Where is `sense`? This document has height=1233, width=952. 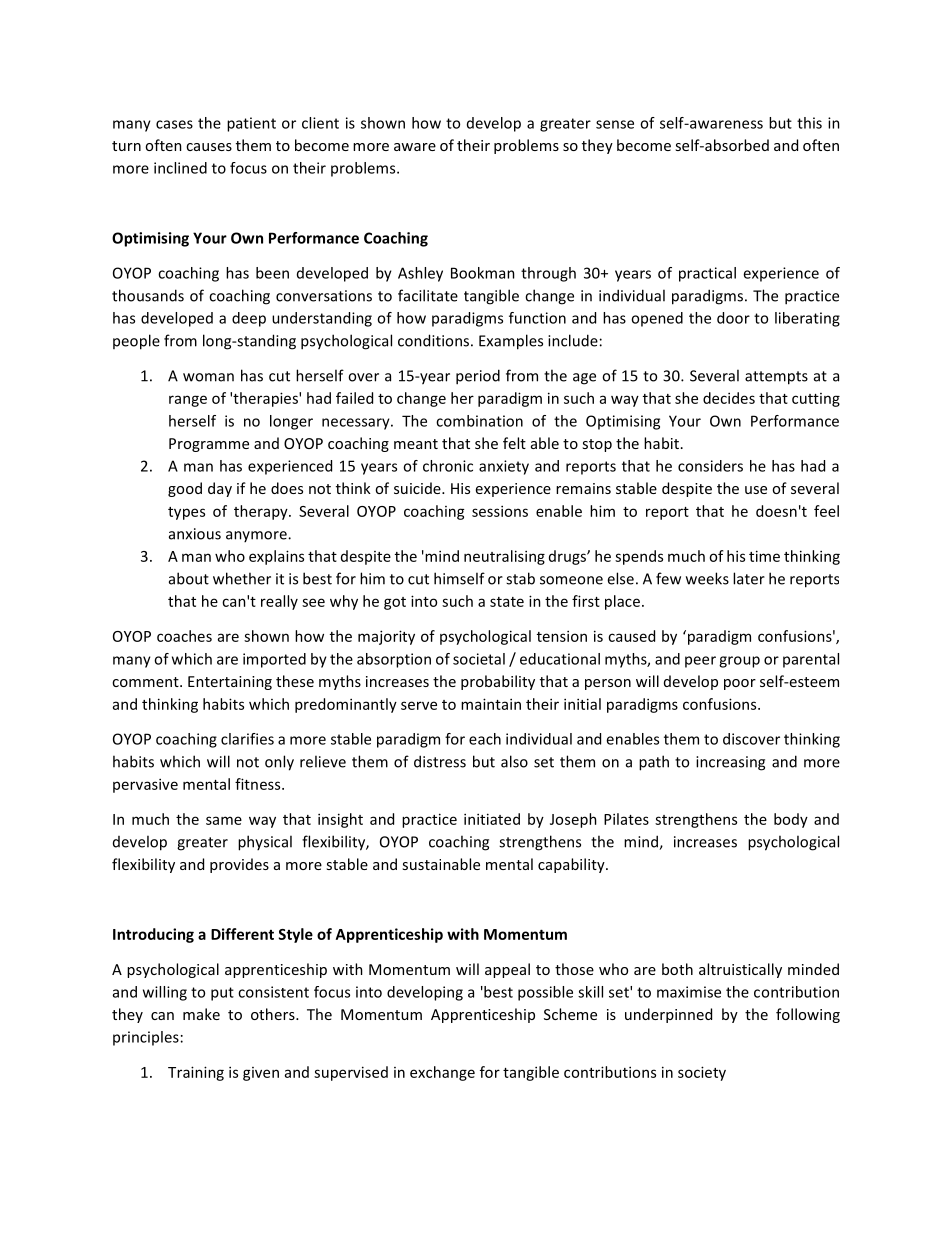 sense is located at coordinates (615, 124).
